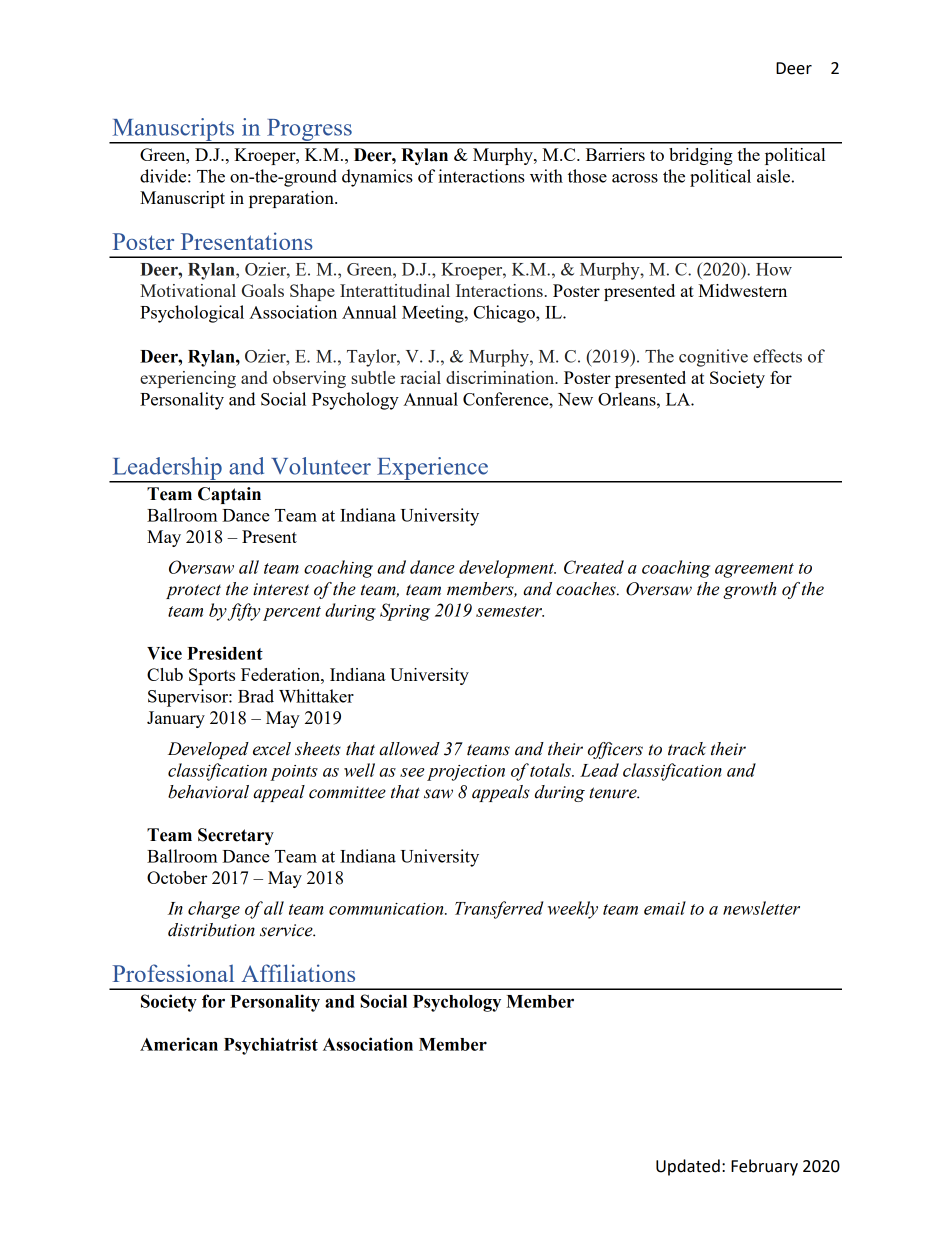 The image size is (952, 1233). Describe the element at coordinates (499, 910) in the image. I see `Transferred` at that location.
